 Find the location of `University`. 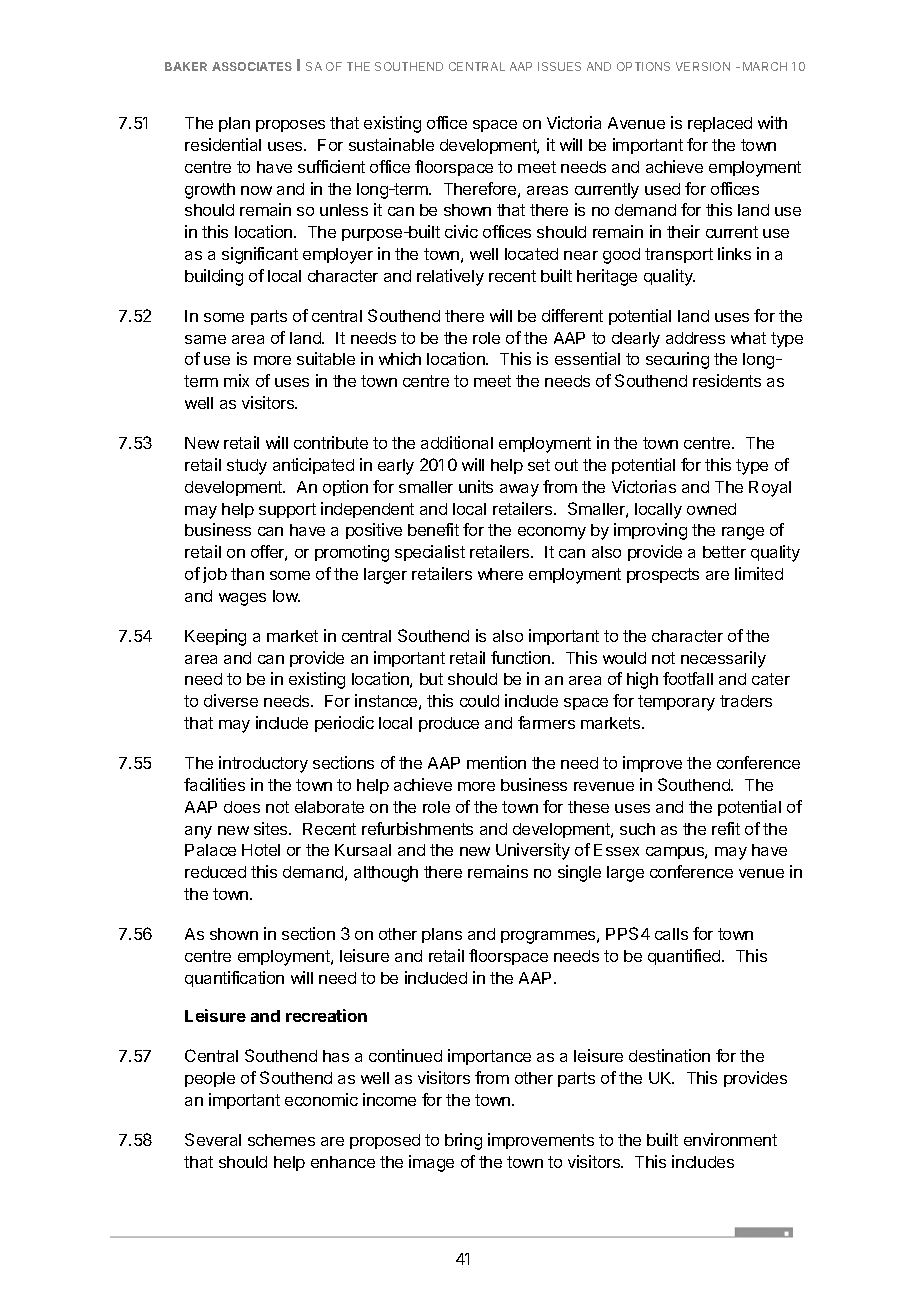

University is located at coordinates (533, 851).
